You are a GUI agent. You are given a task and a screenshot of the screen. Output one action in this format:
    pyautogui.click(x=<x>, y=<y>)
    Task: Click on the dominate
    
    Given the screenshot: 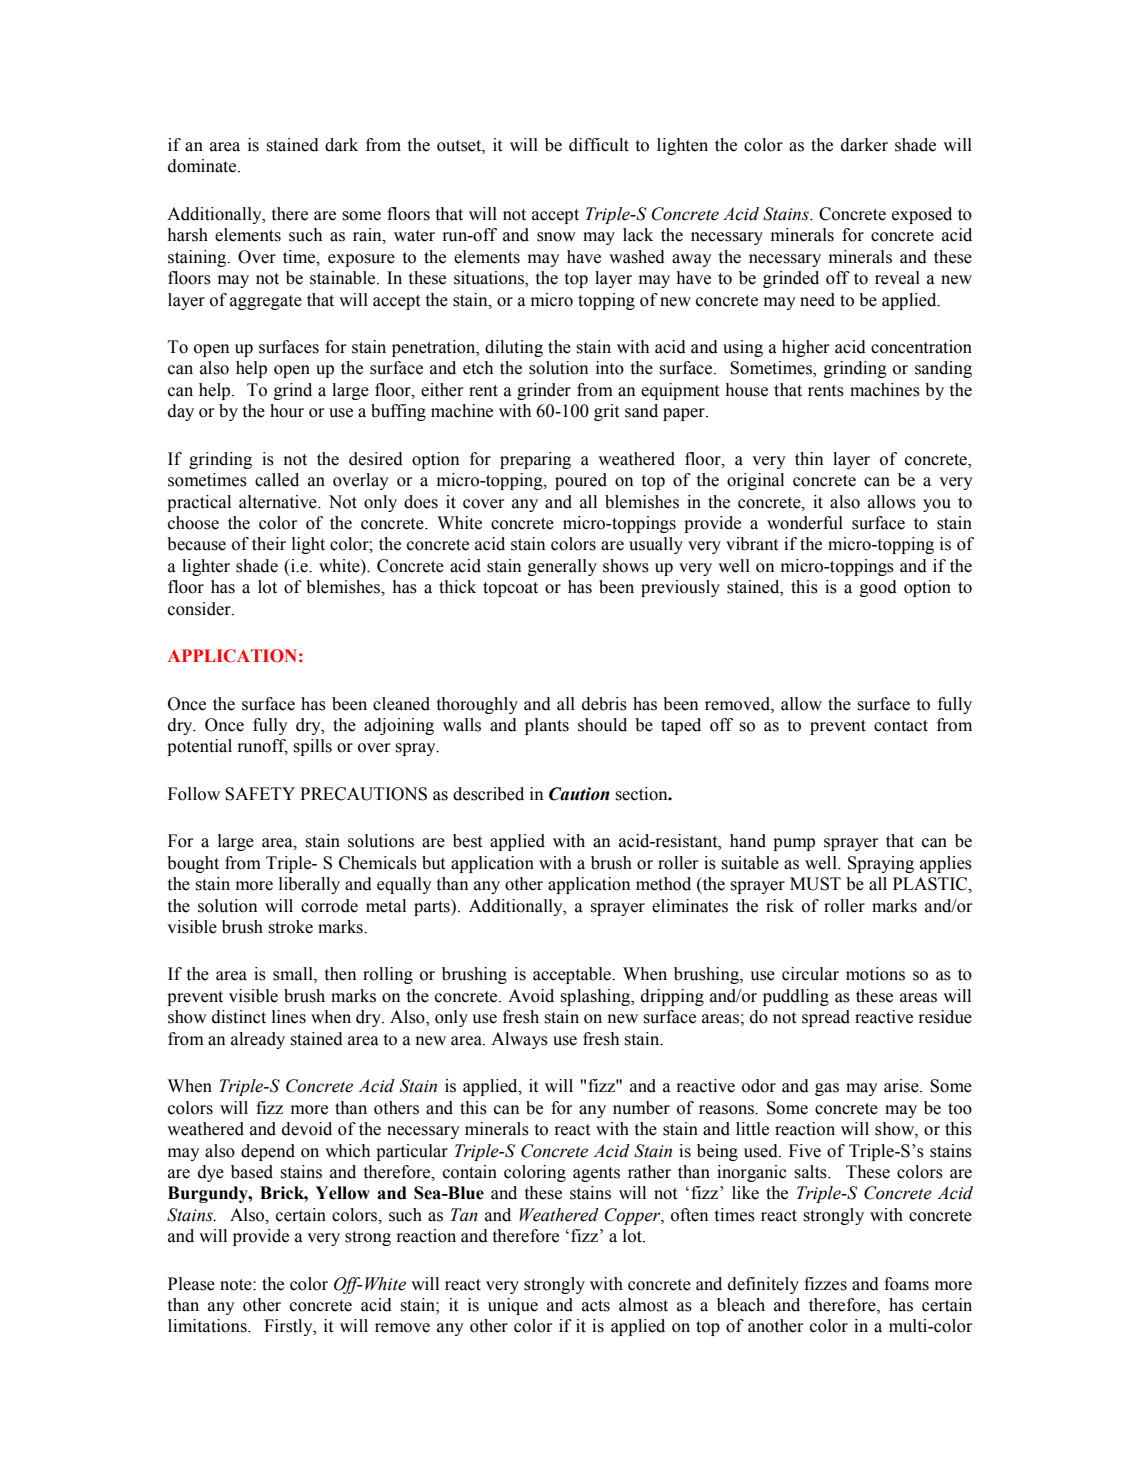 What is the action you would take?
    pyautogui.click(x=203, y=166)
